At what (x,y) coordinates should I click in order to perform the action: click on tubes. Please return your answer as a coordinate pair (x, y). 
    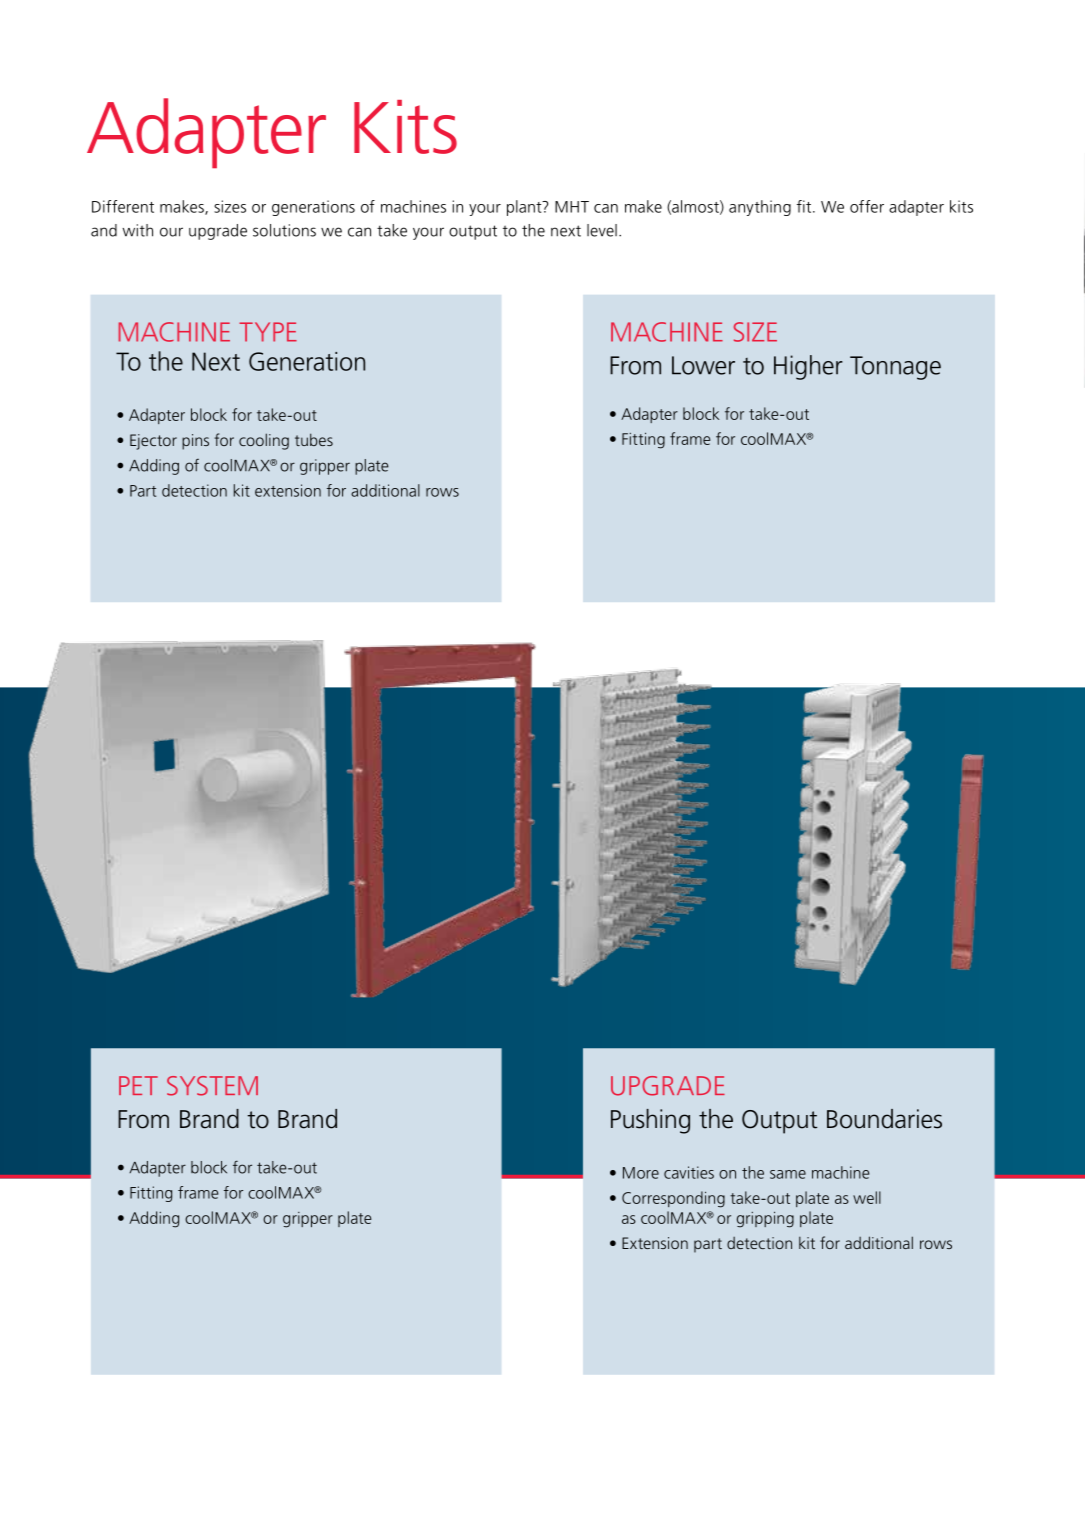
    Looking at the image, I should click on (314, 439).
